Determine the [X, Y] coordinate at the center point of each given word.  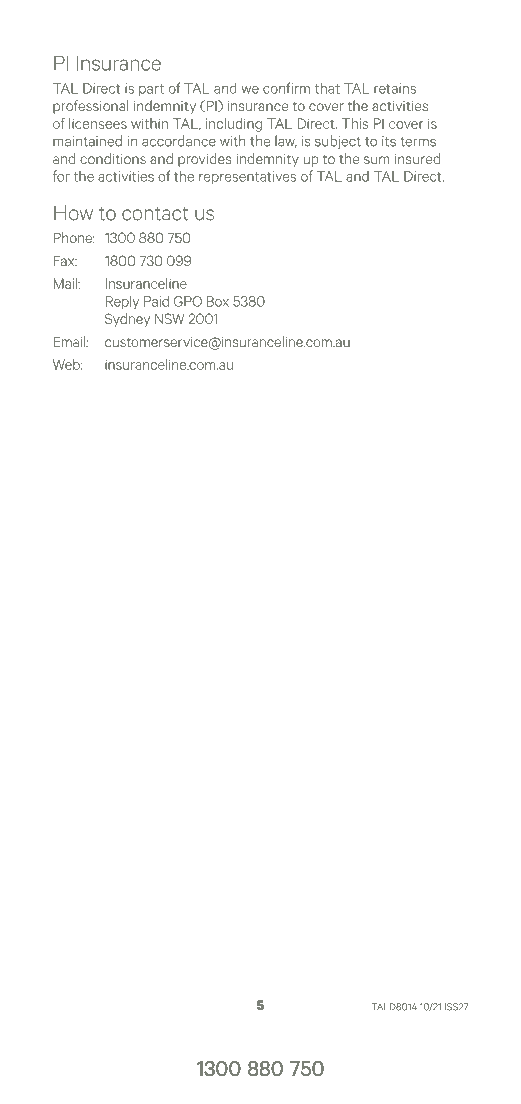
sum [376, 160]
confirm [286, 88]
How [73, 213]
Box [218, 301]
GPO [188, 301]
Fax [65, 260]
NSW [169, 318]
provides [204, 160]
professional [91, 107]
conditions [113, 158]
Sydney [127, 320]
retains [395, 88]
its [389, 141]
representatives [247, 178]
